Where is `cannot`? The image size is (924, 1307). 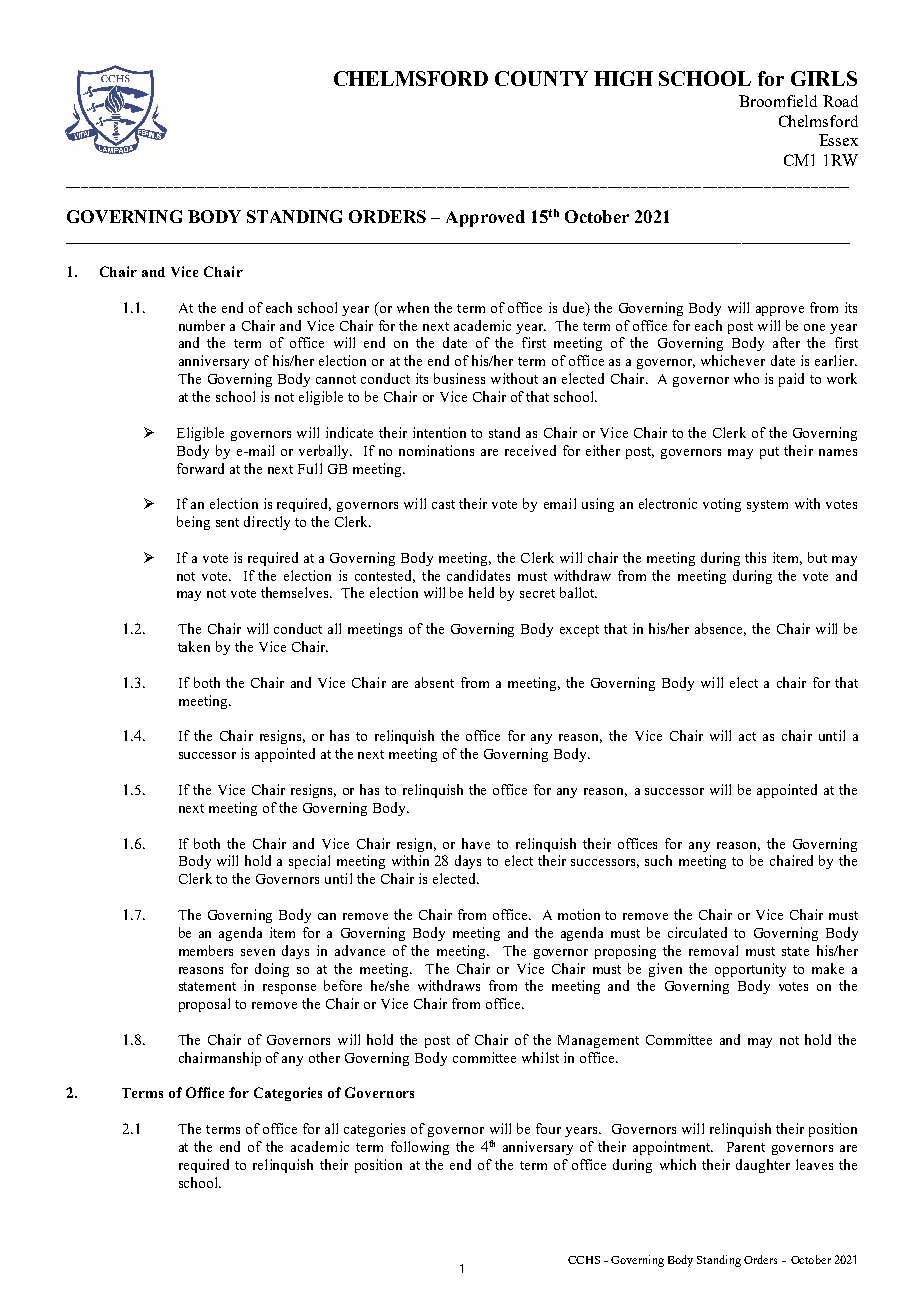
cannot is located at coordinates (336, 379).
